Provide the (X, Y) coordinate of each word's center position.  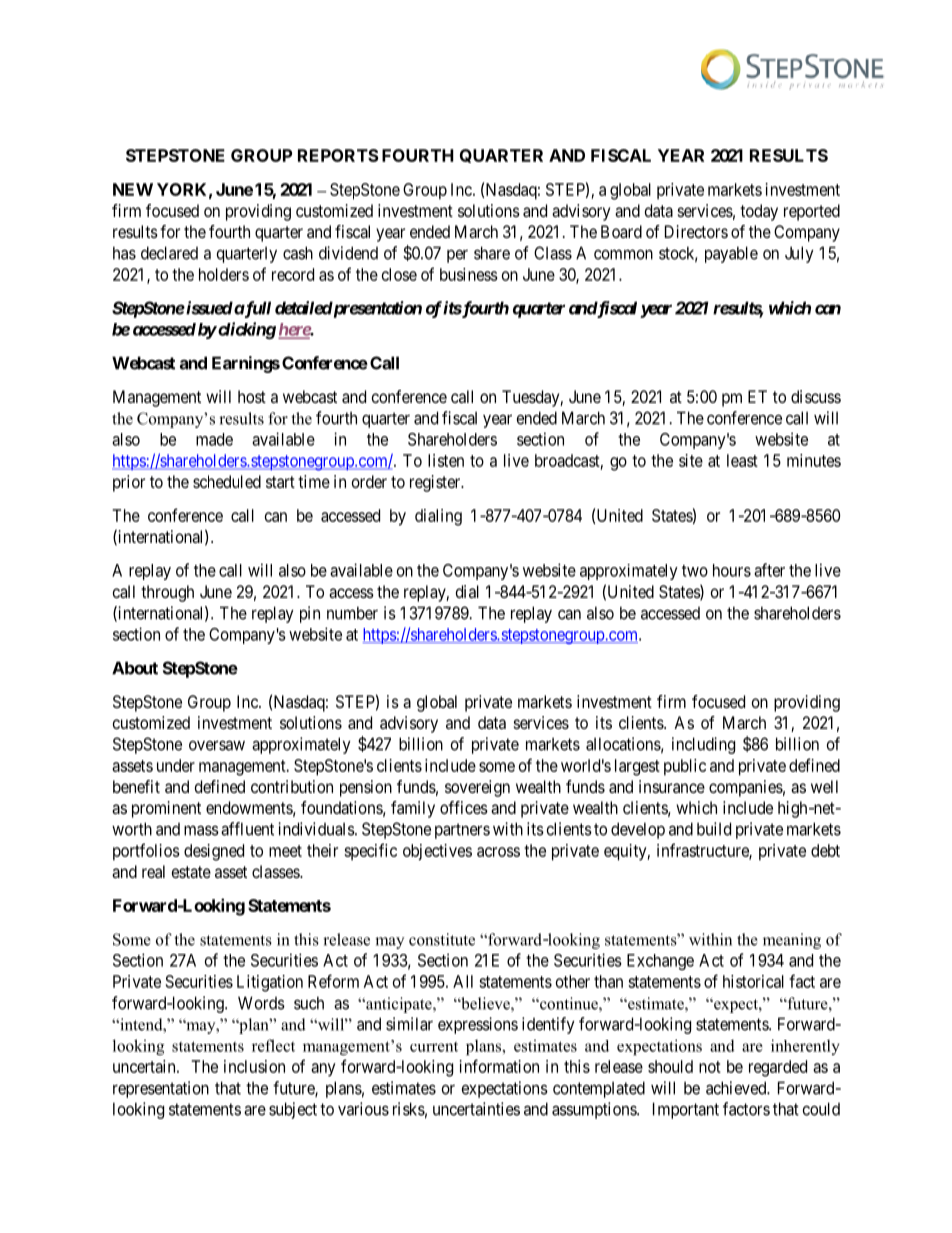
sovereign (477, 788)
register (436, 483)
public (685, 767)
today (759, 212)
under (176, 765)
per (457, 256)
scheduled (227, 481)
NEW (133, 189)
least (742, 460)
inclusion (254, 1066)
